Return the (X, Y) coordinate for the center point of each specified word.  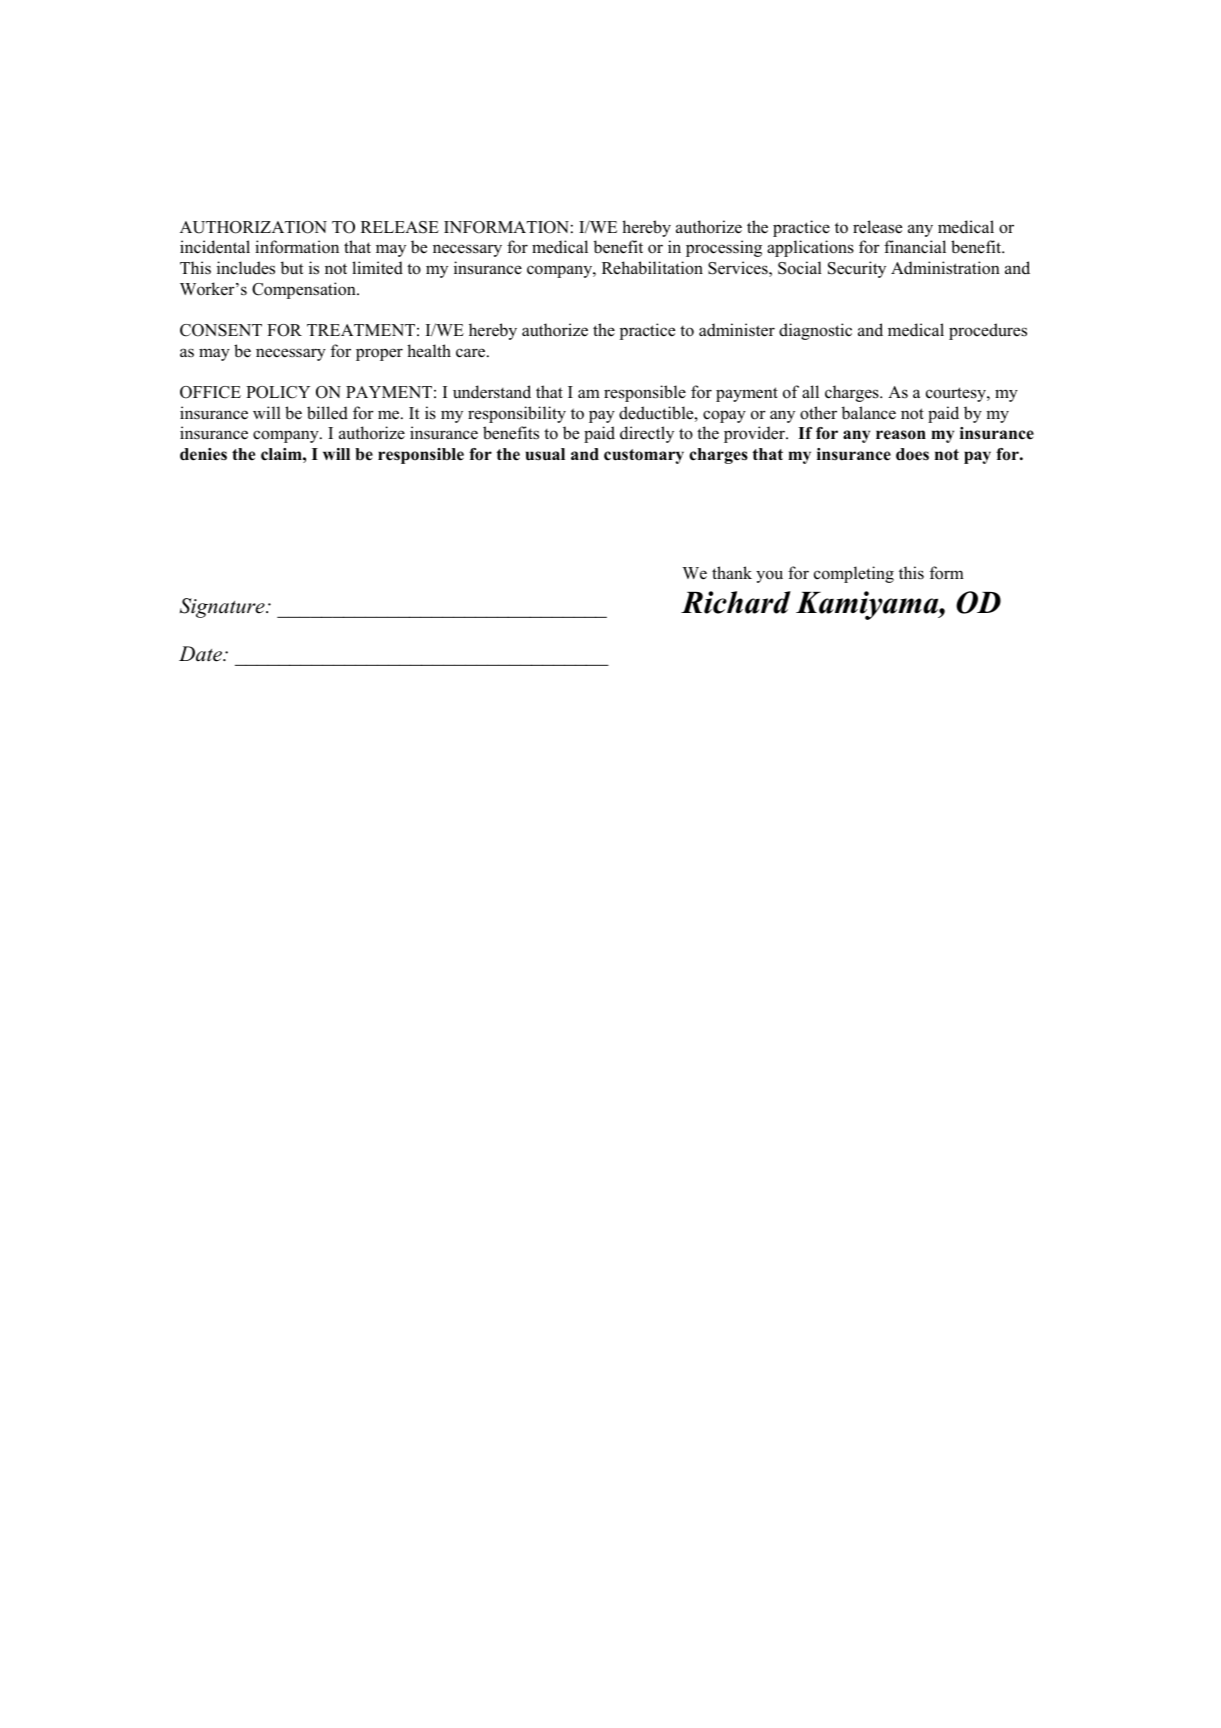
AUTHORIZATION (253, 227)
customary (644, 456)
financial (915, 247)
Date (201, 654)
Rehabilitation (652, 268)
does (912, 454)
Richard (736, 602)
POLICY (278, 392)
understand (492, 392)
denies (203, 454)
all (810, 391)
